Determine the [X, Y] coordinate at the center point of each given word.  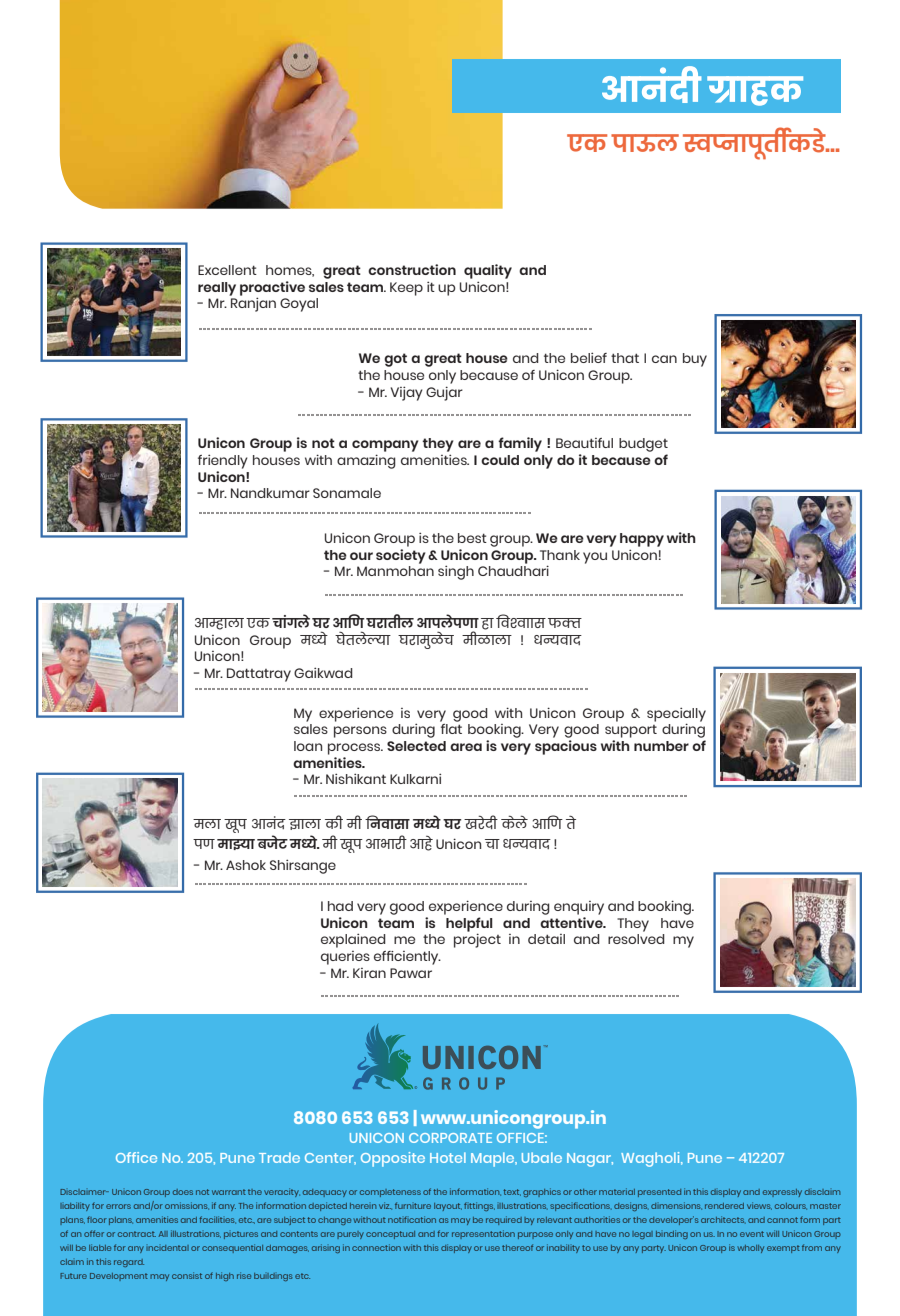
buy [695, 360]
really [217, 289]
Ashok [246, 865]
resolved [636, 939]
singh [456, 572]
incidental [167, 1248]
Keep [406, 289]
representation [483, 1234]
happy [642, 540]
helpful [469, 925]
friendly [223, 461]
